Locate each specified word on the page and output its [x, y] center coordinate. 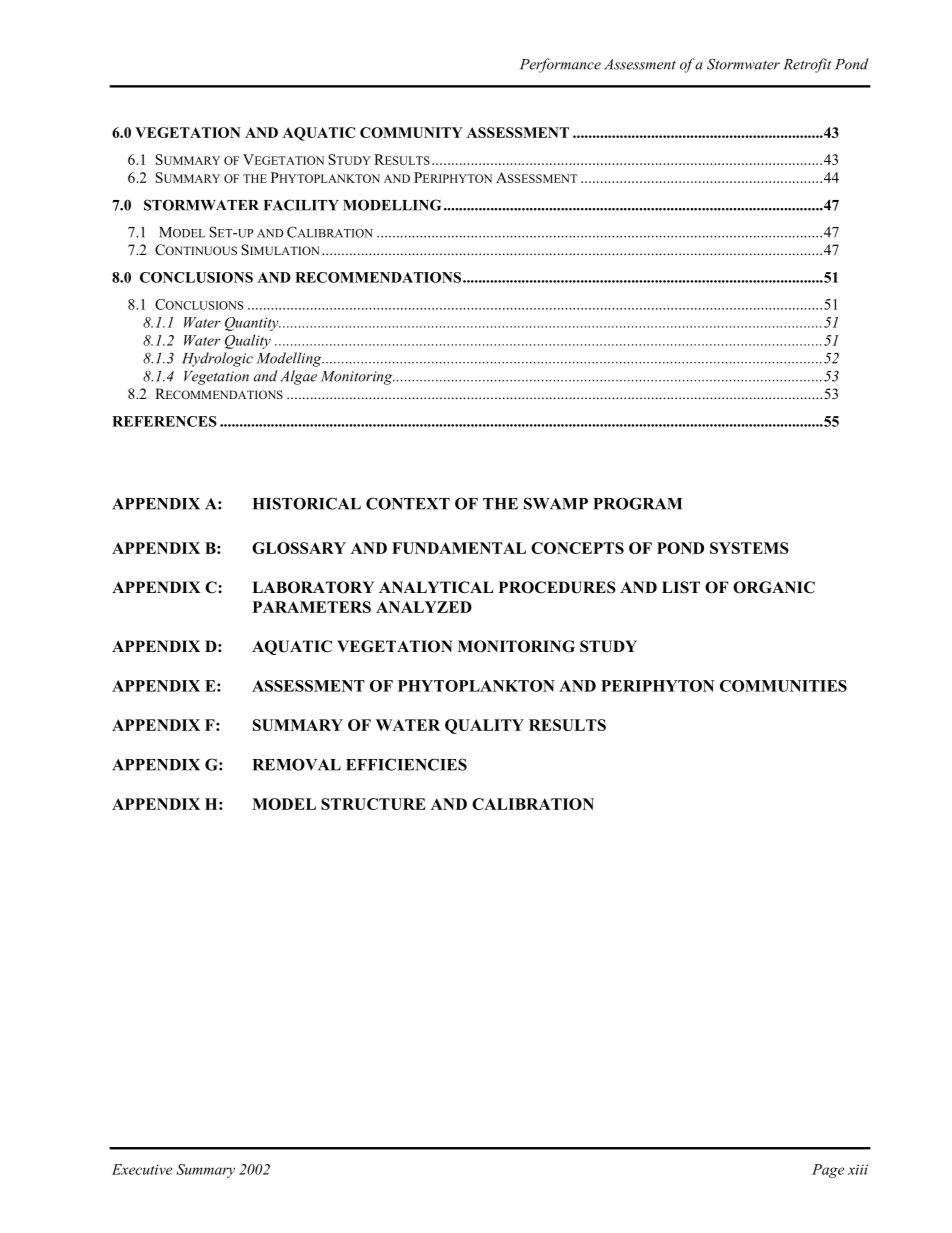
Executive [142, 1169]
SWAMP [556, 503]
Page [828, 1171]
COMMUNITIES [783, 686]
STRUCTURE [373, 804]
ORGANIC [774, 587]
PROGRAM [637, 503]
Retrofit [807, 65]
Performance [560, 65]
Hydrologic [217, 359]
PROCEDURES [557, 587]
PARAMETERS [312, 607]
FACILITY [301, 205]
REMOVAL [297, 764]
